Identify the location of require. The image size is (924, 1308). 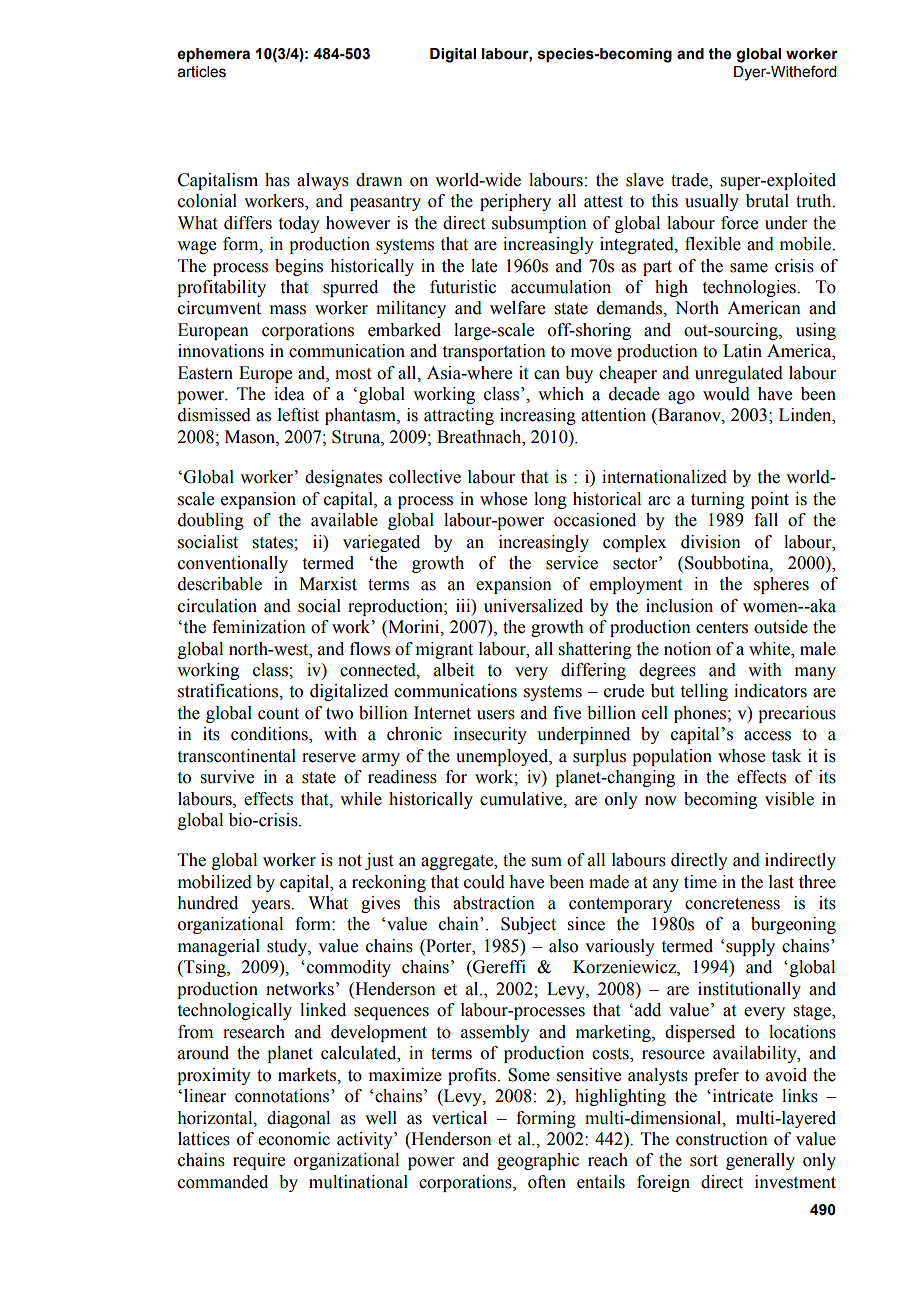
(259, 1161).
